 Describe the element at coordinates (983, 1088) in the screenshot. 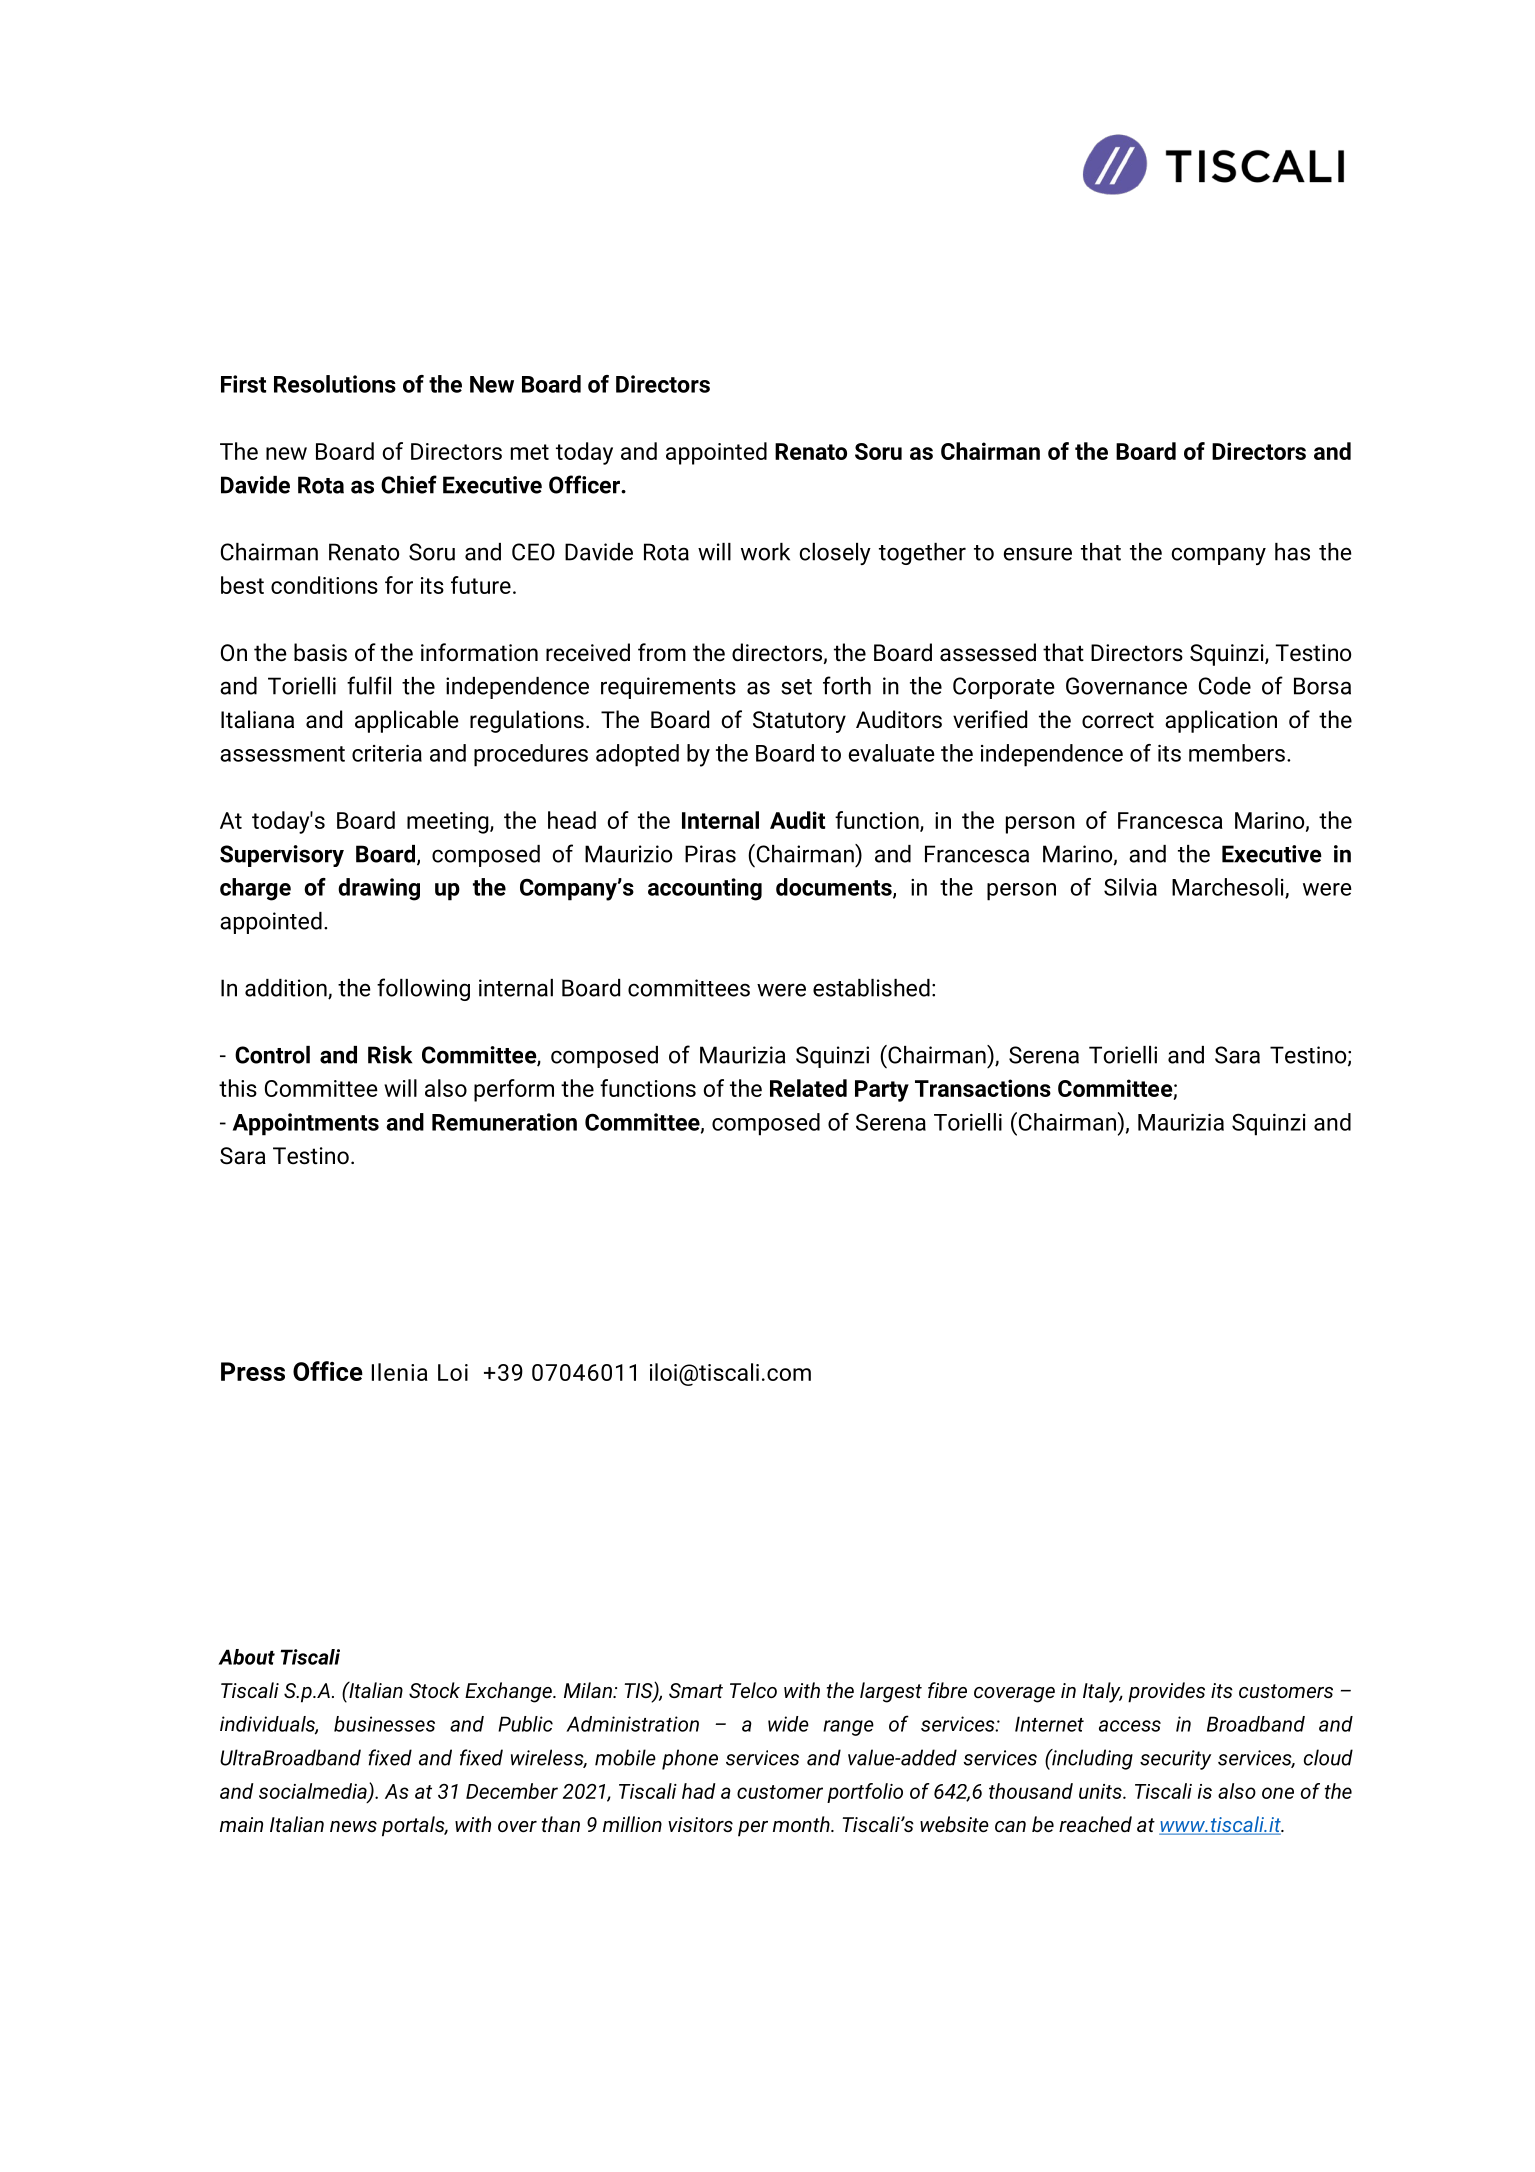

I see `Transactions` at that location.
